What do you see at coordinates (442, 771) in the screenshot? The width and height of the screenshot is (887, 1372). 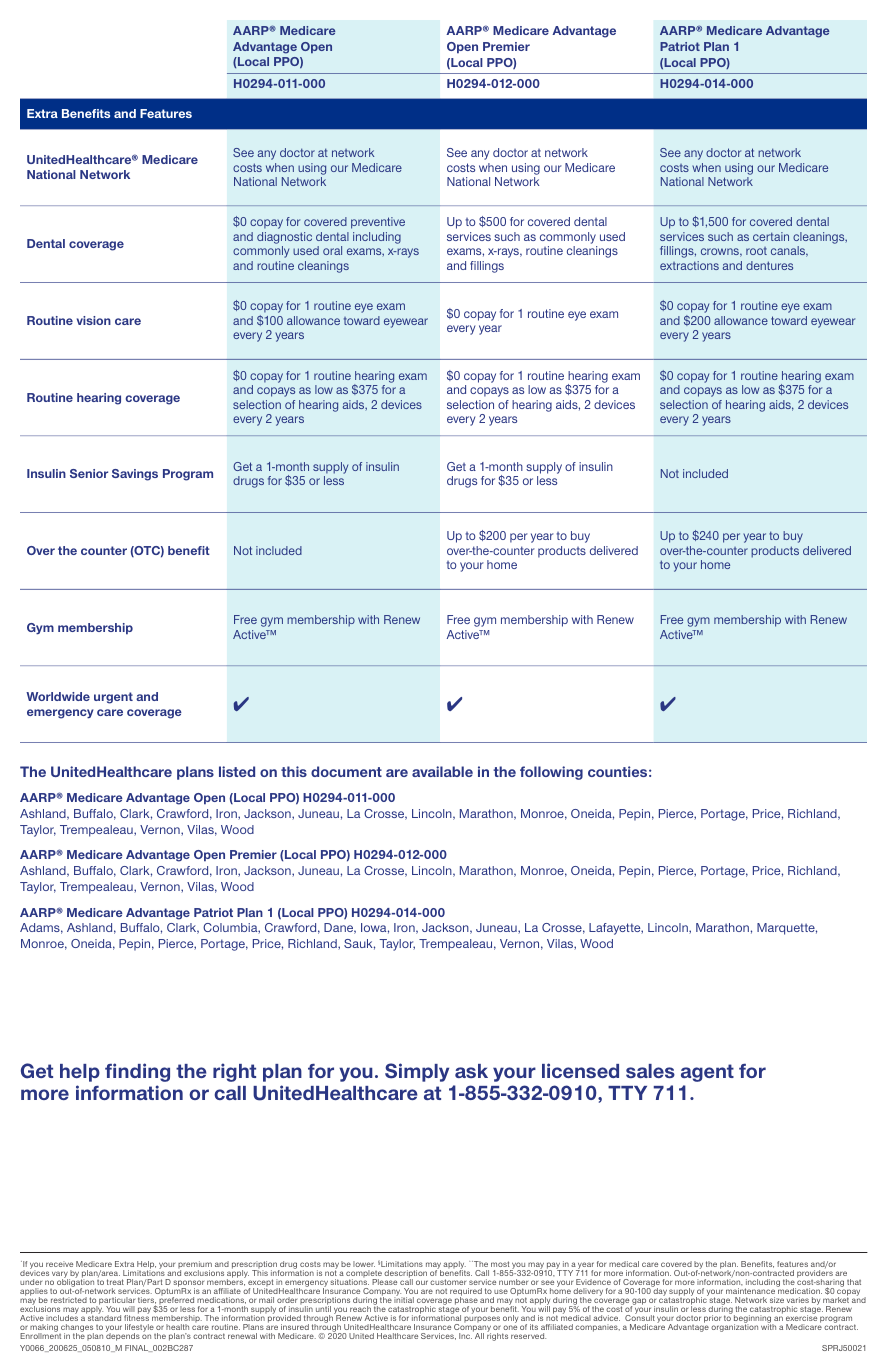 I see `available` at bounding box center [442, 771].
